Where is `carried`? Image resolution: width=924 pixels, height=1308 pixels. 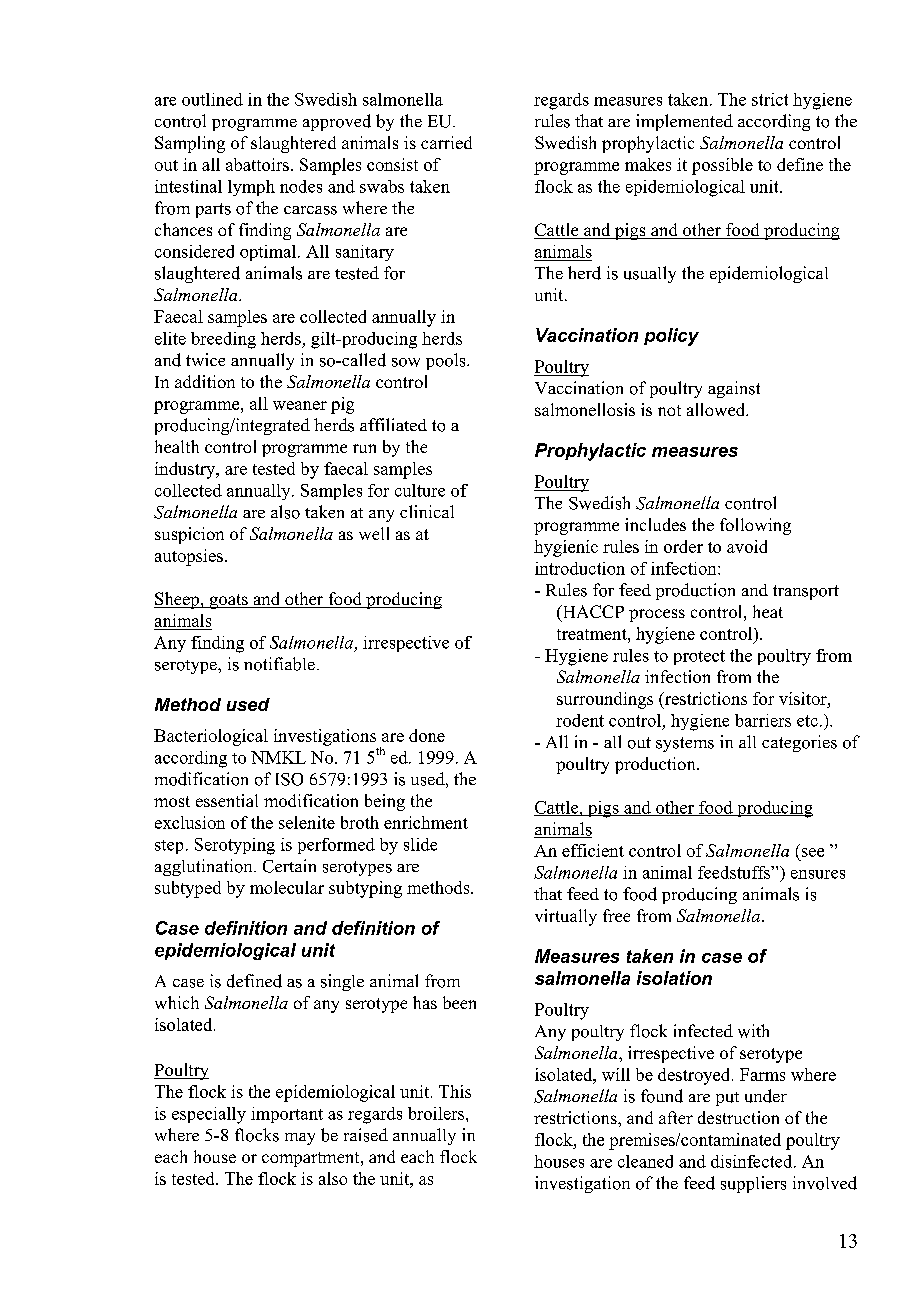
carried is located at coordinates (446, 142).
